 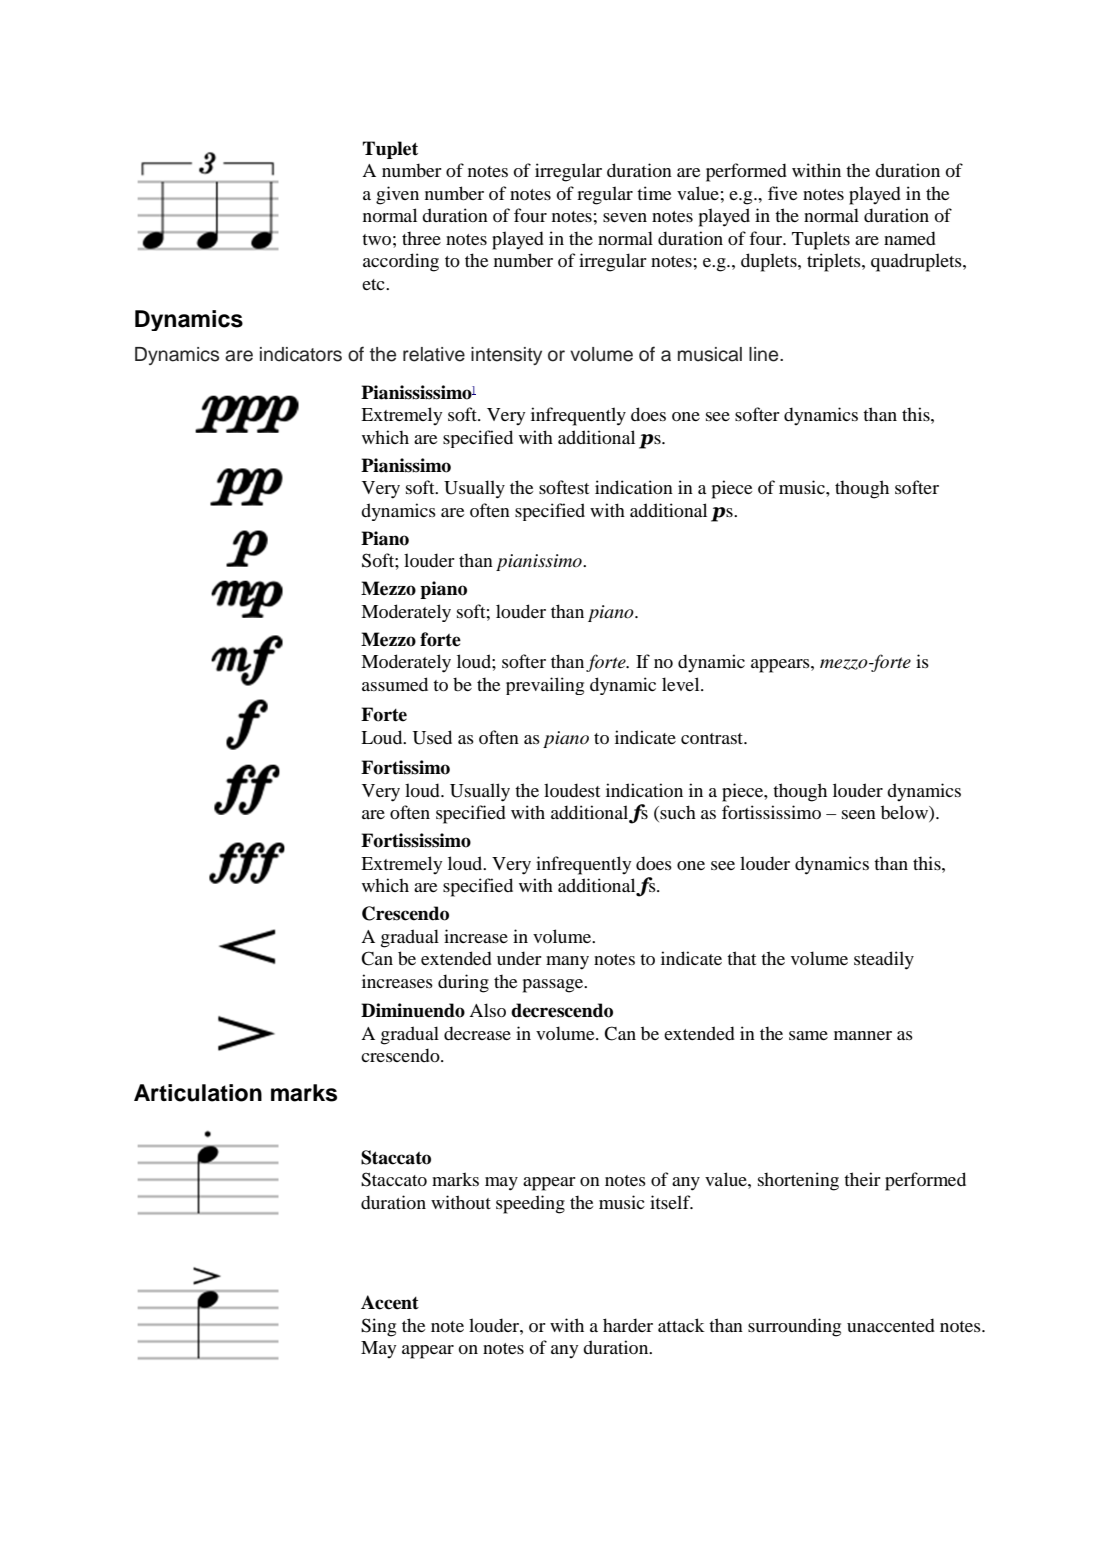 What do you see at coordinates (765, 354) in the page?
I see `line` at bounding box center [765, 354].
